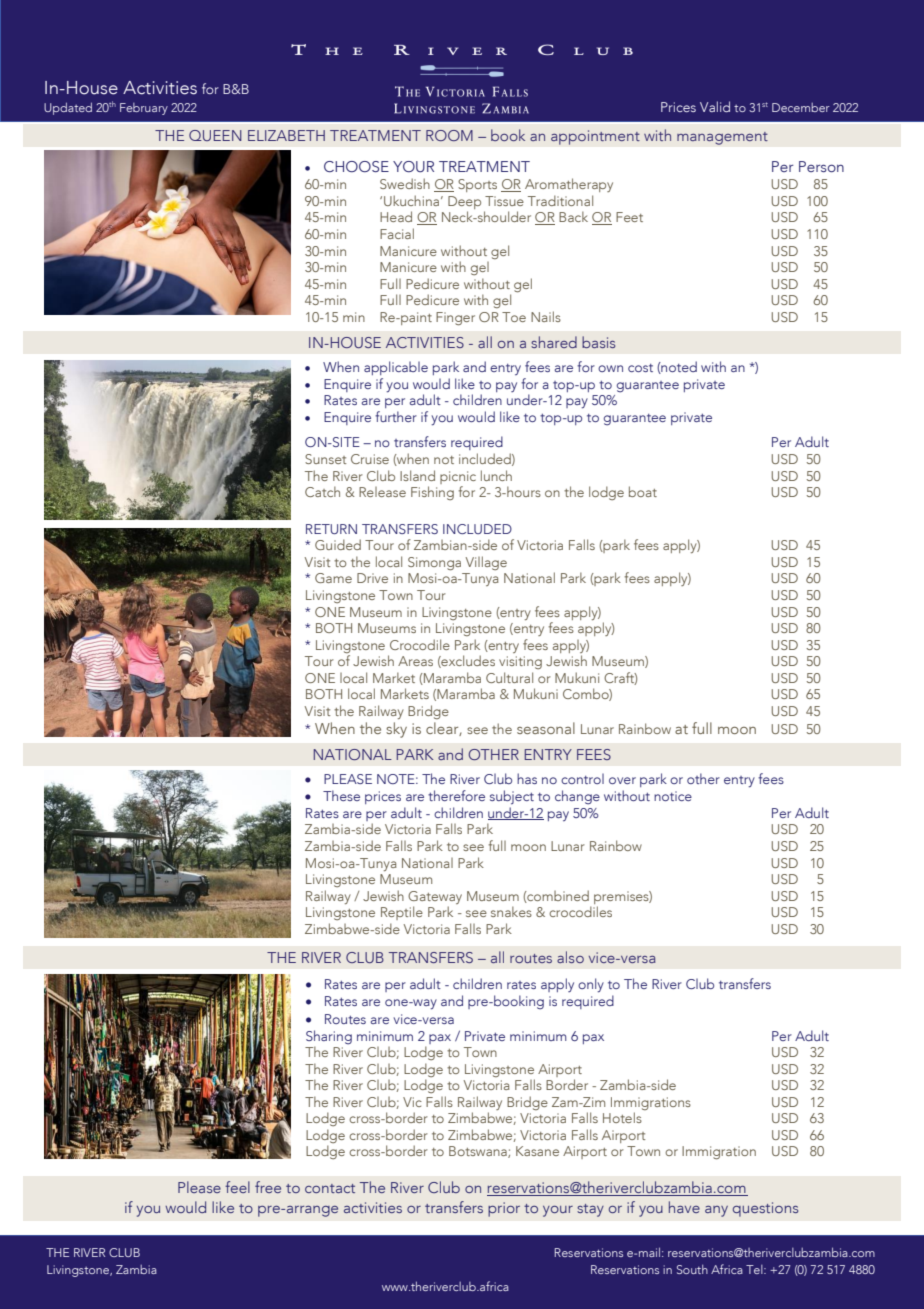  Describe the element at coordinates (333, 578) in the page. I see `Game` at that location.
